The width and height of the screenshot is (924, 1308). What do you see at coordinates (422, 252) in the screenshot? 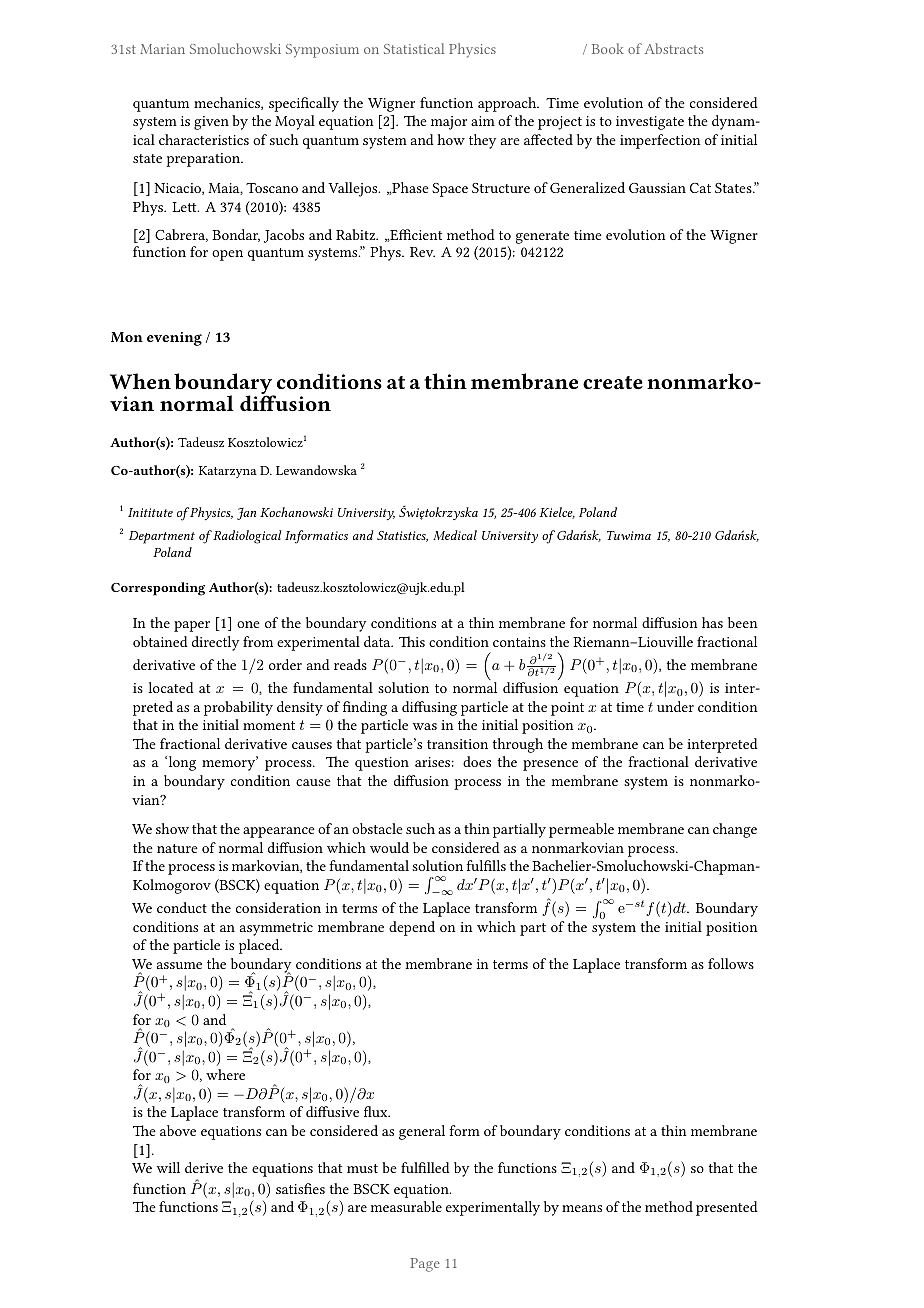
I see `Rev` at bounding box center [422, 252].
